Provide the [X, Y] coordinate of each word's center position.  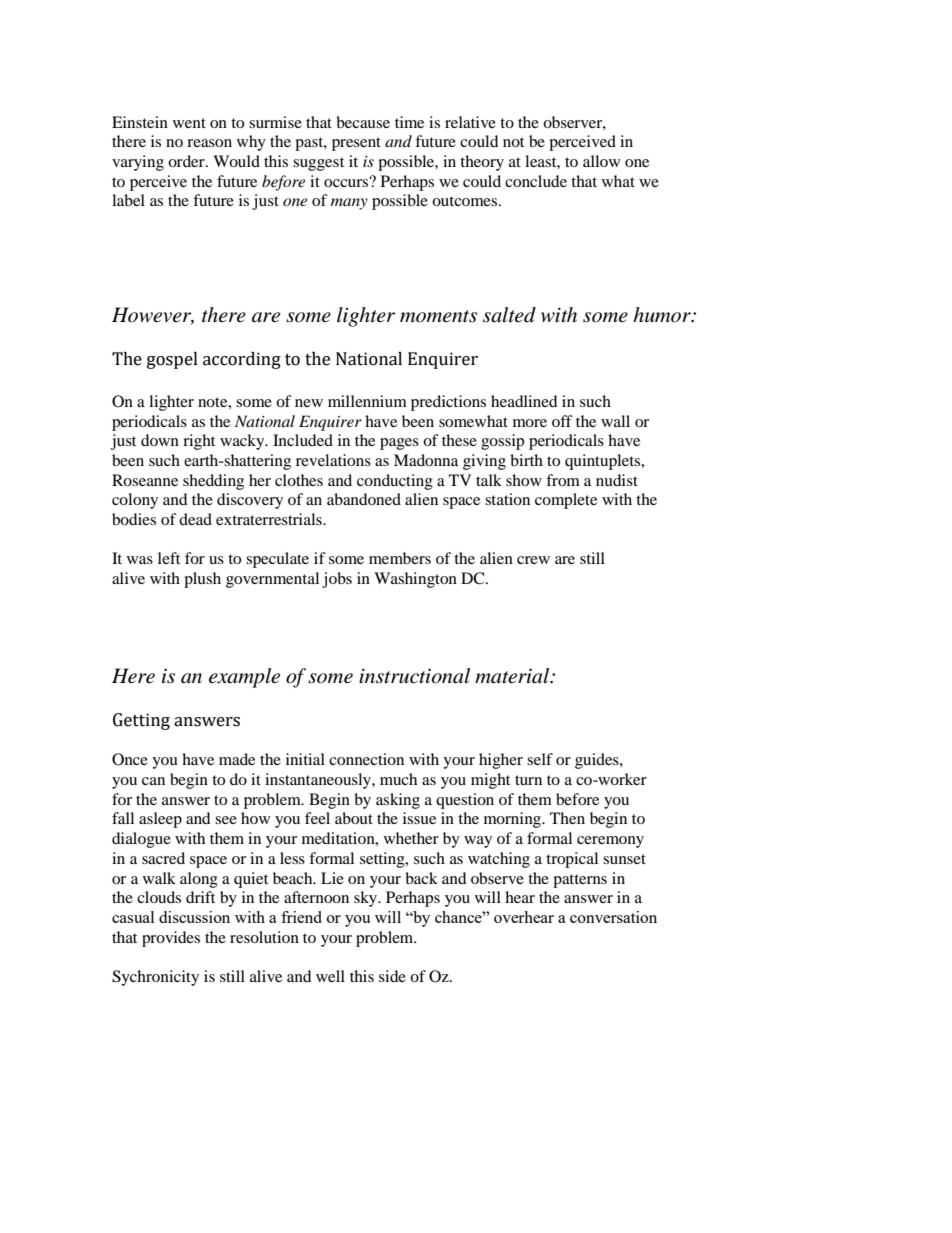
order [187, 161]
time [409, 122]
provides [171, 939]
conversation [613, 917]
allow [601, 161]
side [392, 976]
